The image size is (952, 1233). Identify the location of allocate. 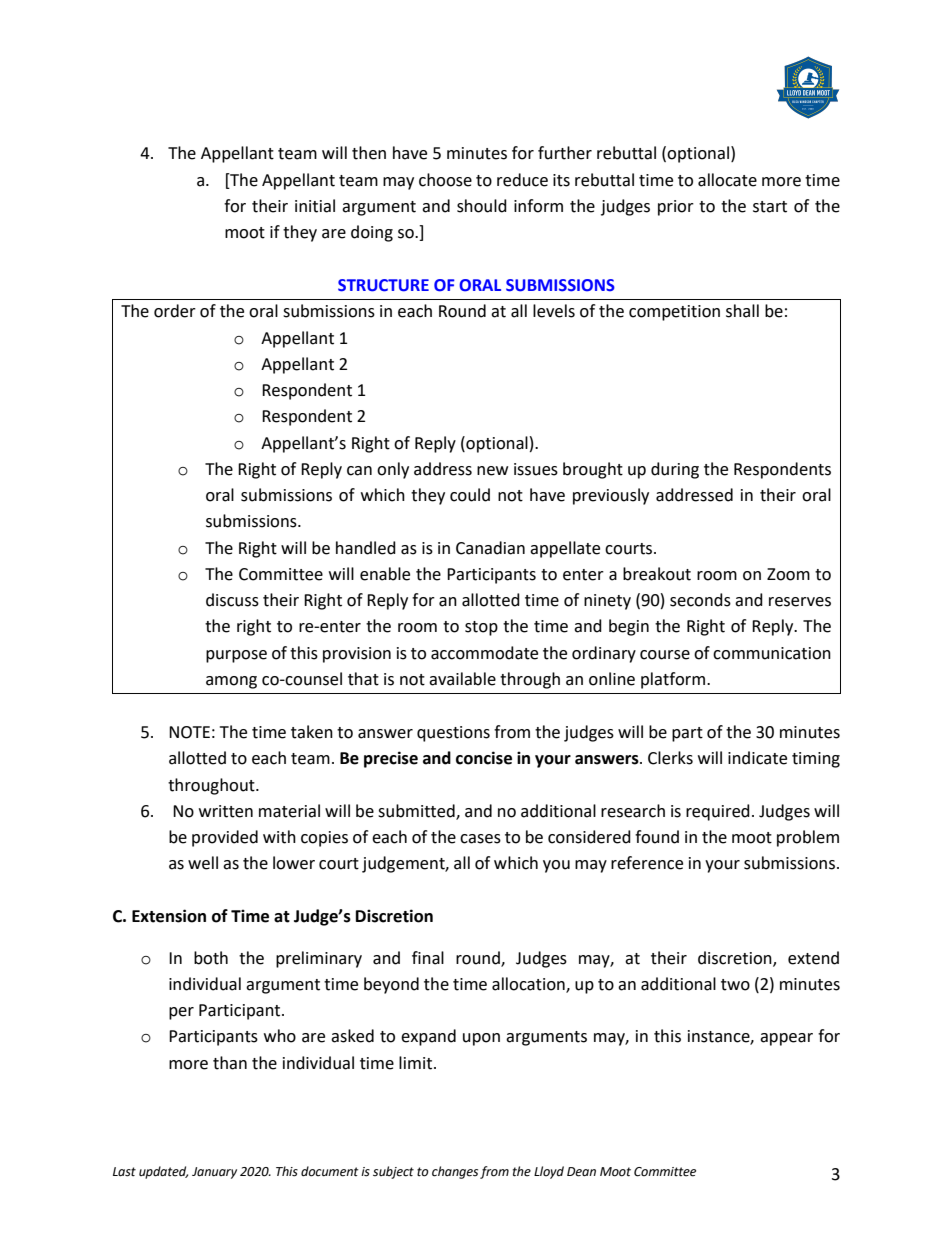
(727, 180).
